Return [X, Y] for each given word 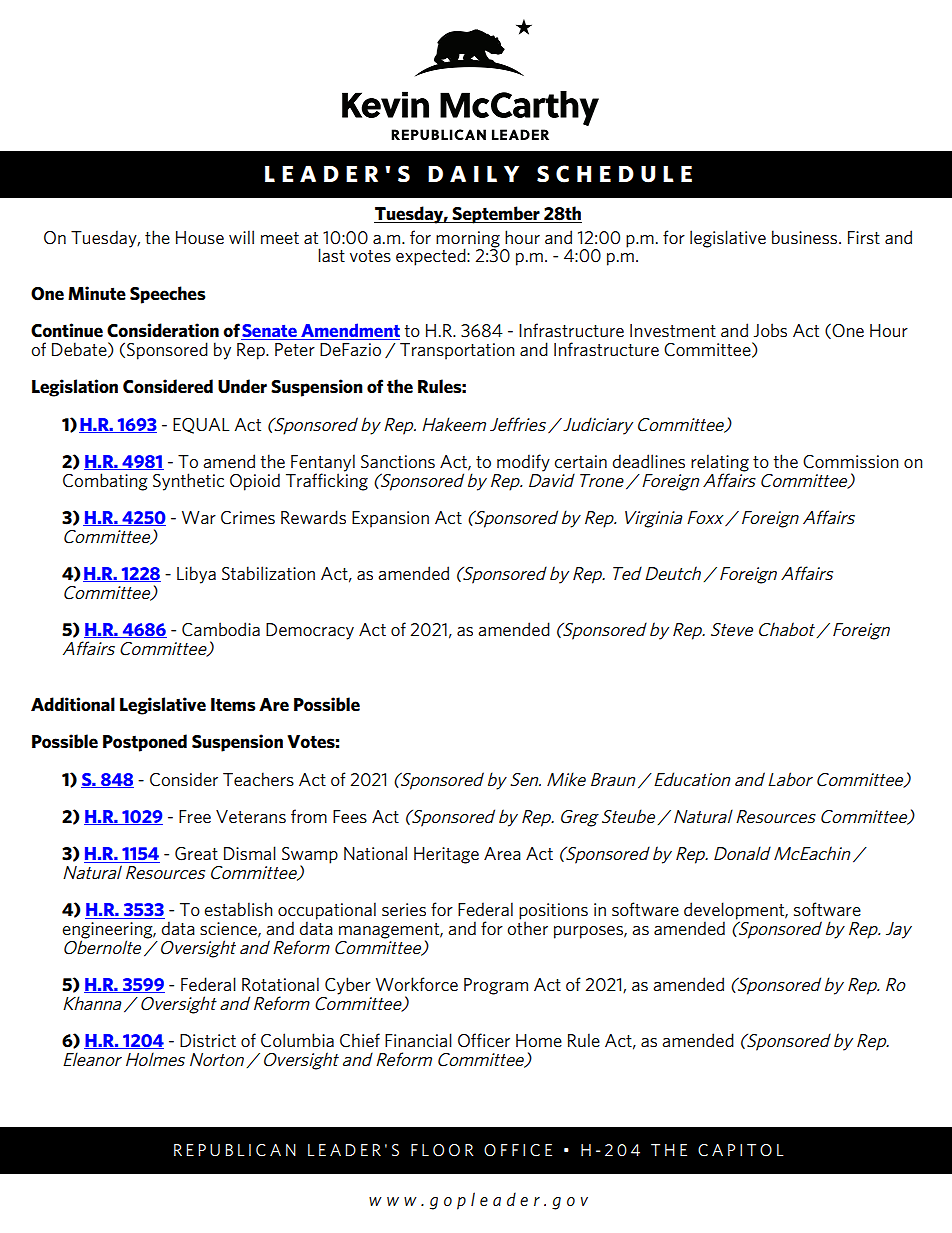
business [806, 237]
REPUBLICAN [235, 1150]
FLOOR [442, 1150]
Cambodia [221, 629]
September [496, 215]
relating [720, 464]
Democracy [310, 631]
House [200, 237]
